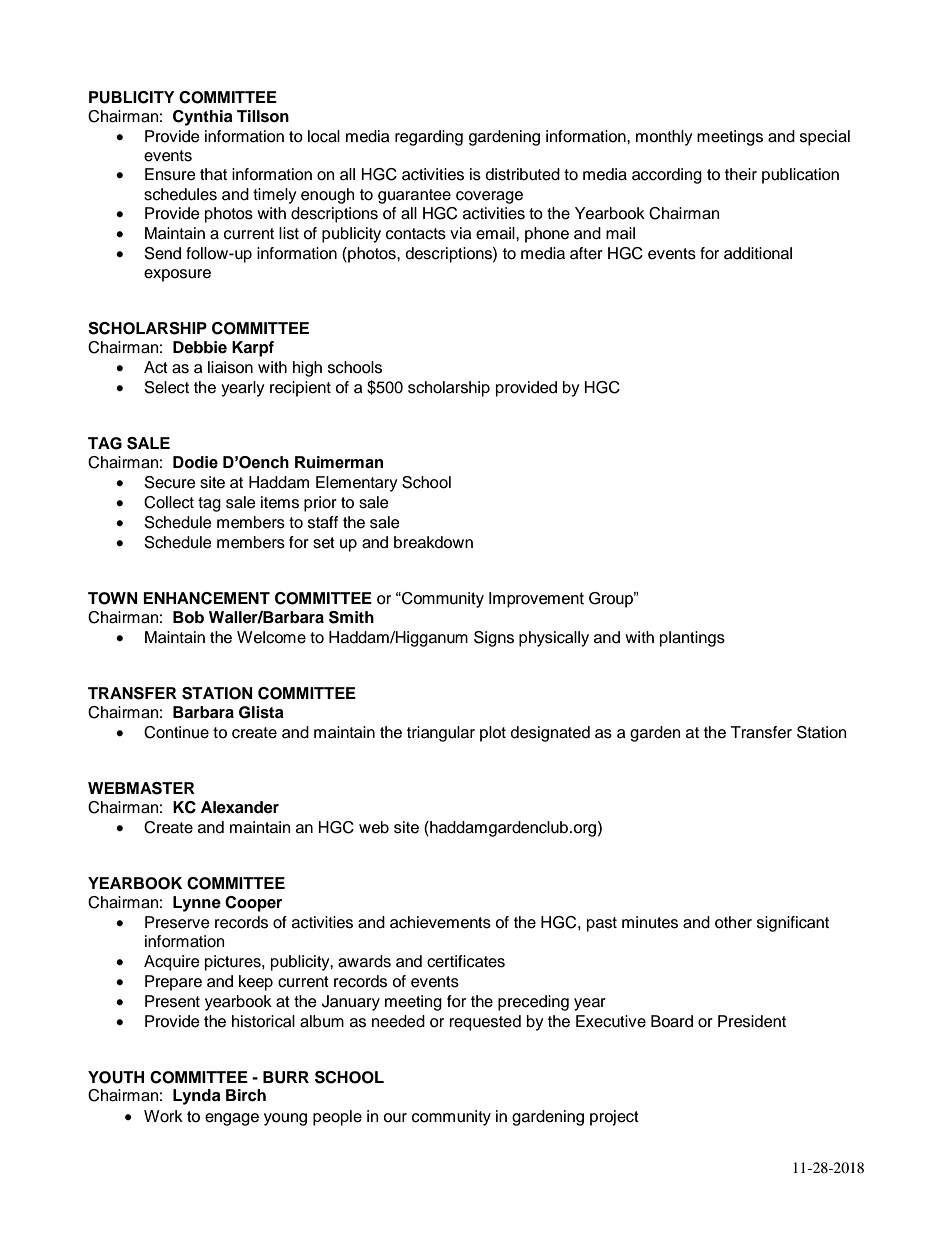  What do you see at coordinates (692, 639) in the screenshot?
I see `plantings` at bounding box center [692, 639].
